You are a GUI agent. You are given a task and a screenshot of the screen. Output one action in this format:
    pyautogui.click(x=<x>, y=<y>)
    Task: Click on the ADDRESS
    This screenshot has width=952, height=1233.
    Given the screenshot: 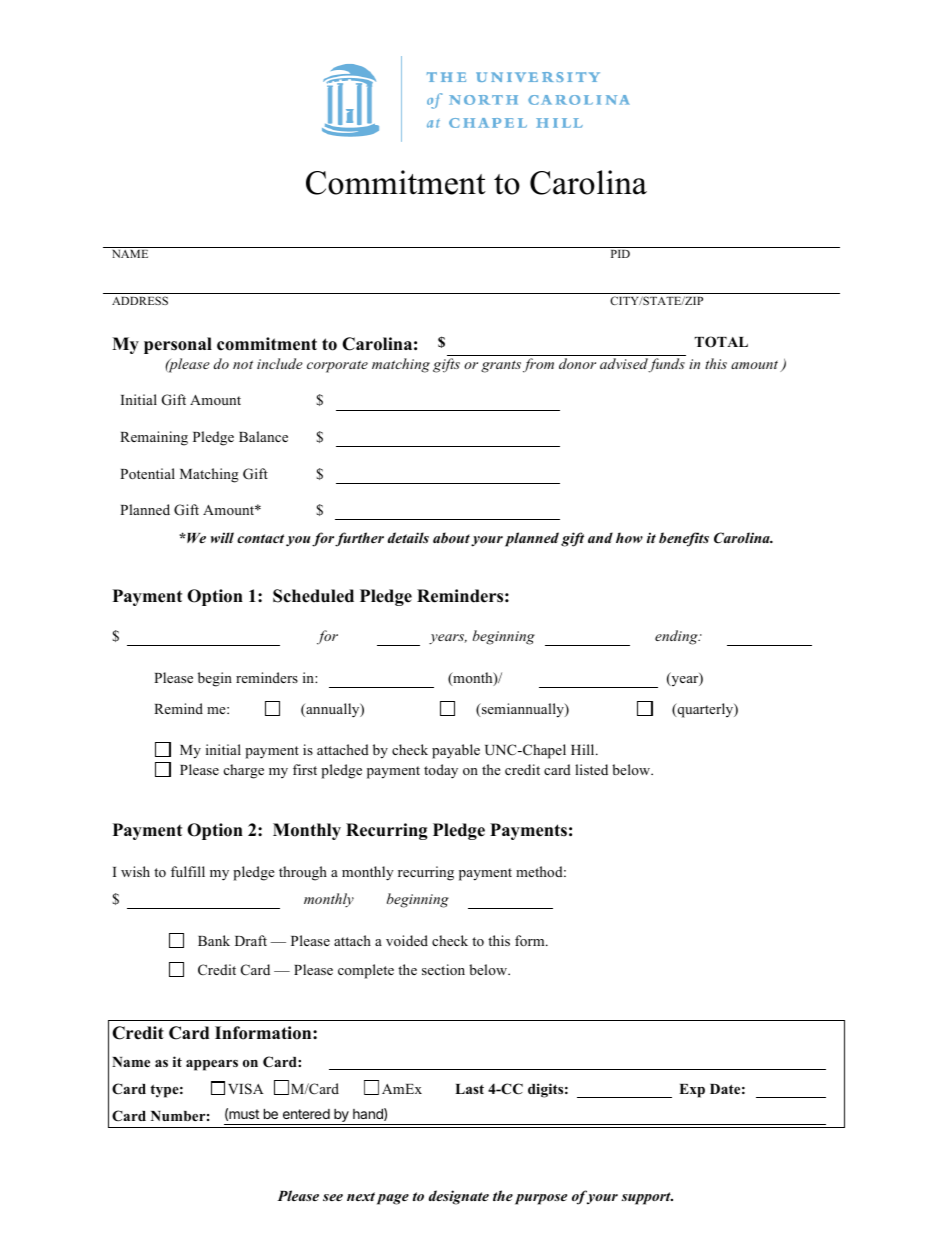 What is the action you would take?
    pyautogui.click(x=140, y=300)
